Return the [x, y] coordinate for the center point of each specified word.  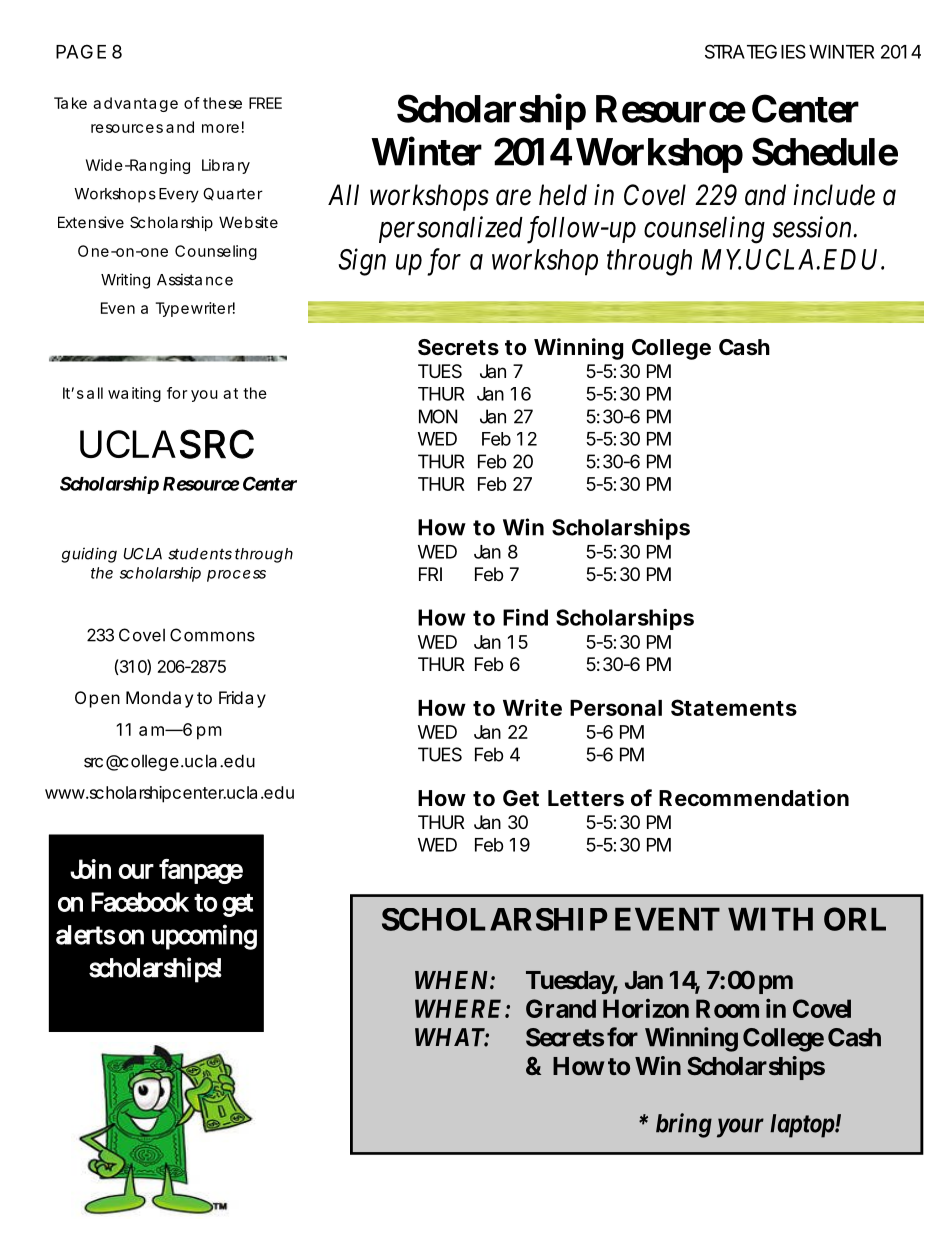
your [740, 1128]
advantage [135, 104]
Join [90, 869]
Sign [362, 262]
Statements [734, 707]
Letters [586, 798]
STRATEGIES [755, 51]
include [834, 195]
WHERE [460, 1008]
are [513, 198]
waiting [134, 394]
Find [525, 617]
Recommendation [754, 798]
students [200, 554]
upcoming [204, 937]
